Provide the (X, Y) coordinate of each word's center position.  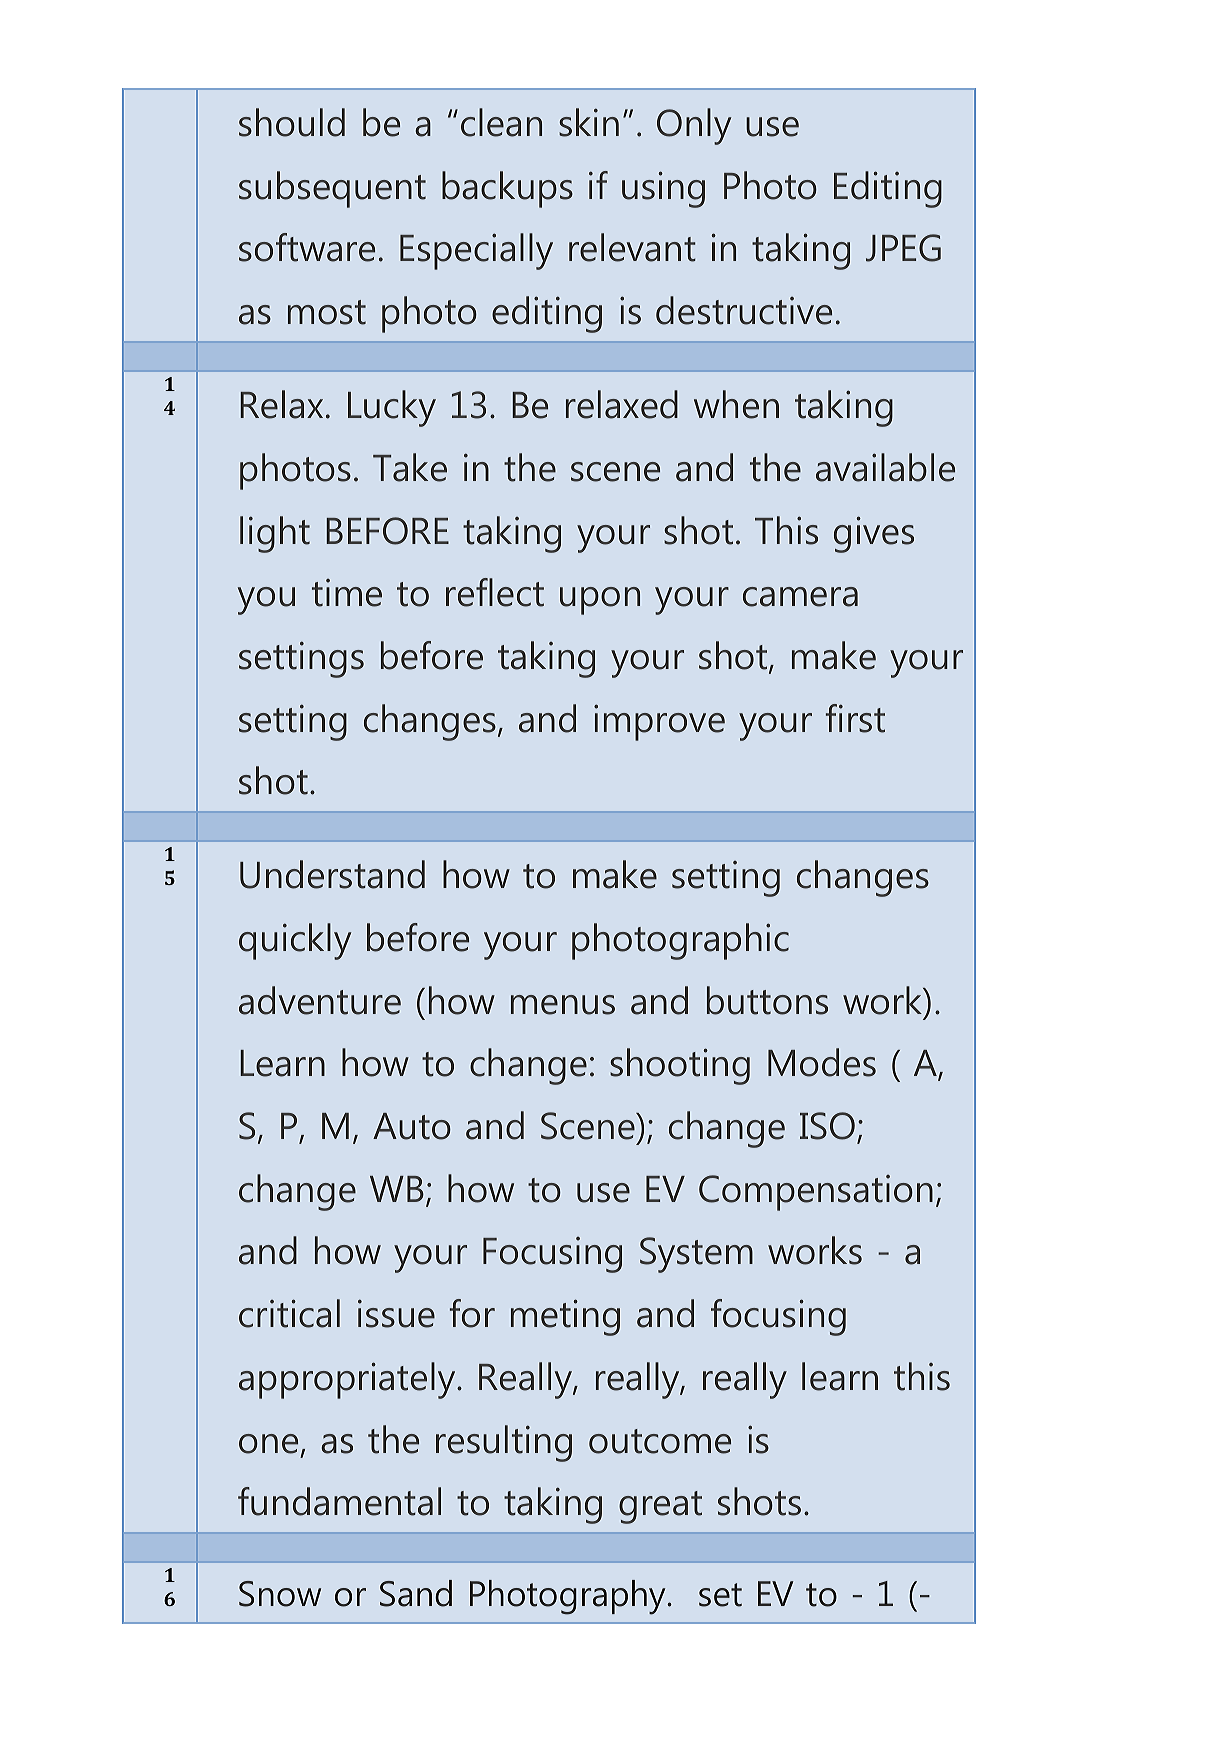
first (855, 718)
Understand (332, 874)
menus (563, 1005)
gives (874, 534)
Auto (412, 1126)
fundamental (339, 1501)
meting (565, 1317)
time (347, 593)
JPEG (903, 248)
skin (589, 122)
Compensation (816, 1193)
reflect (495, 592)
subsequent (332, 189)
